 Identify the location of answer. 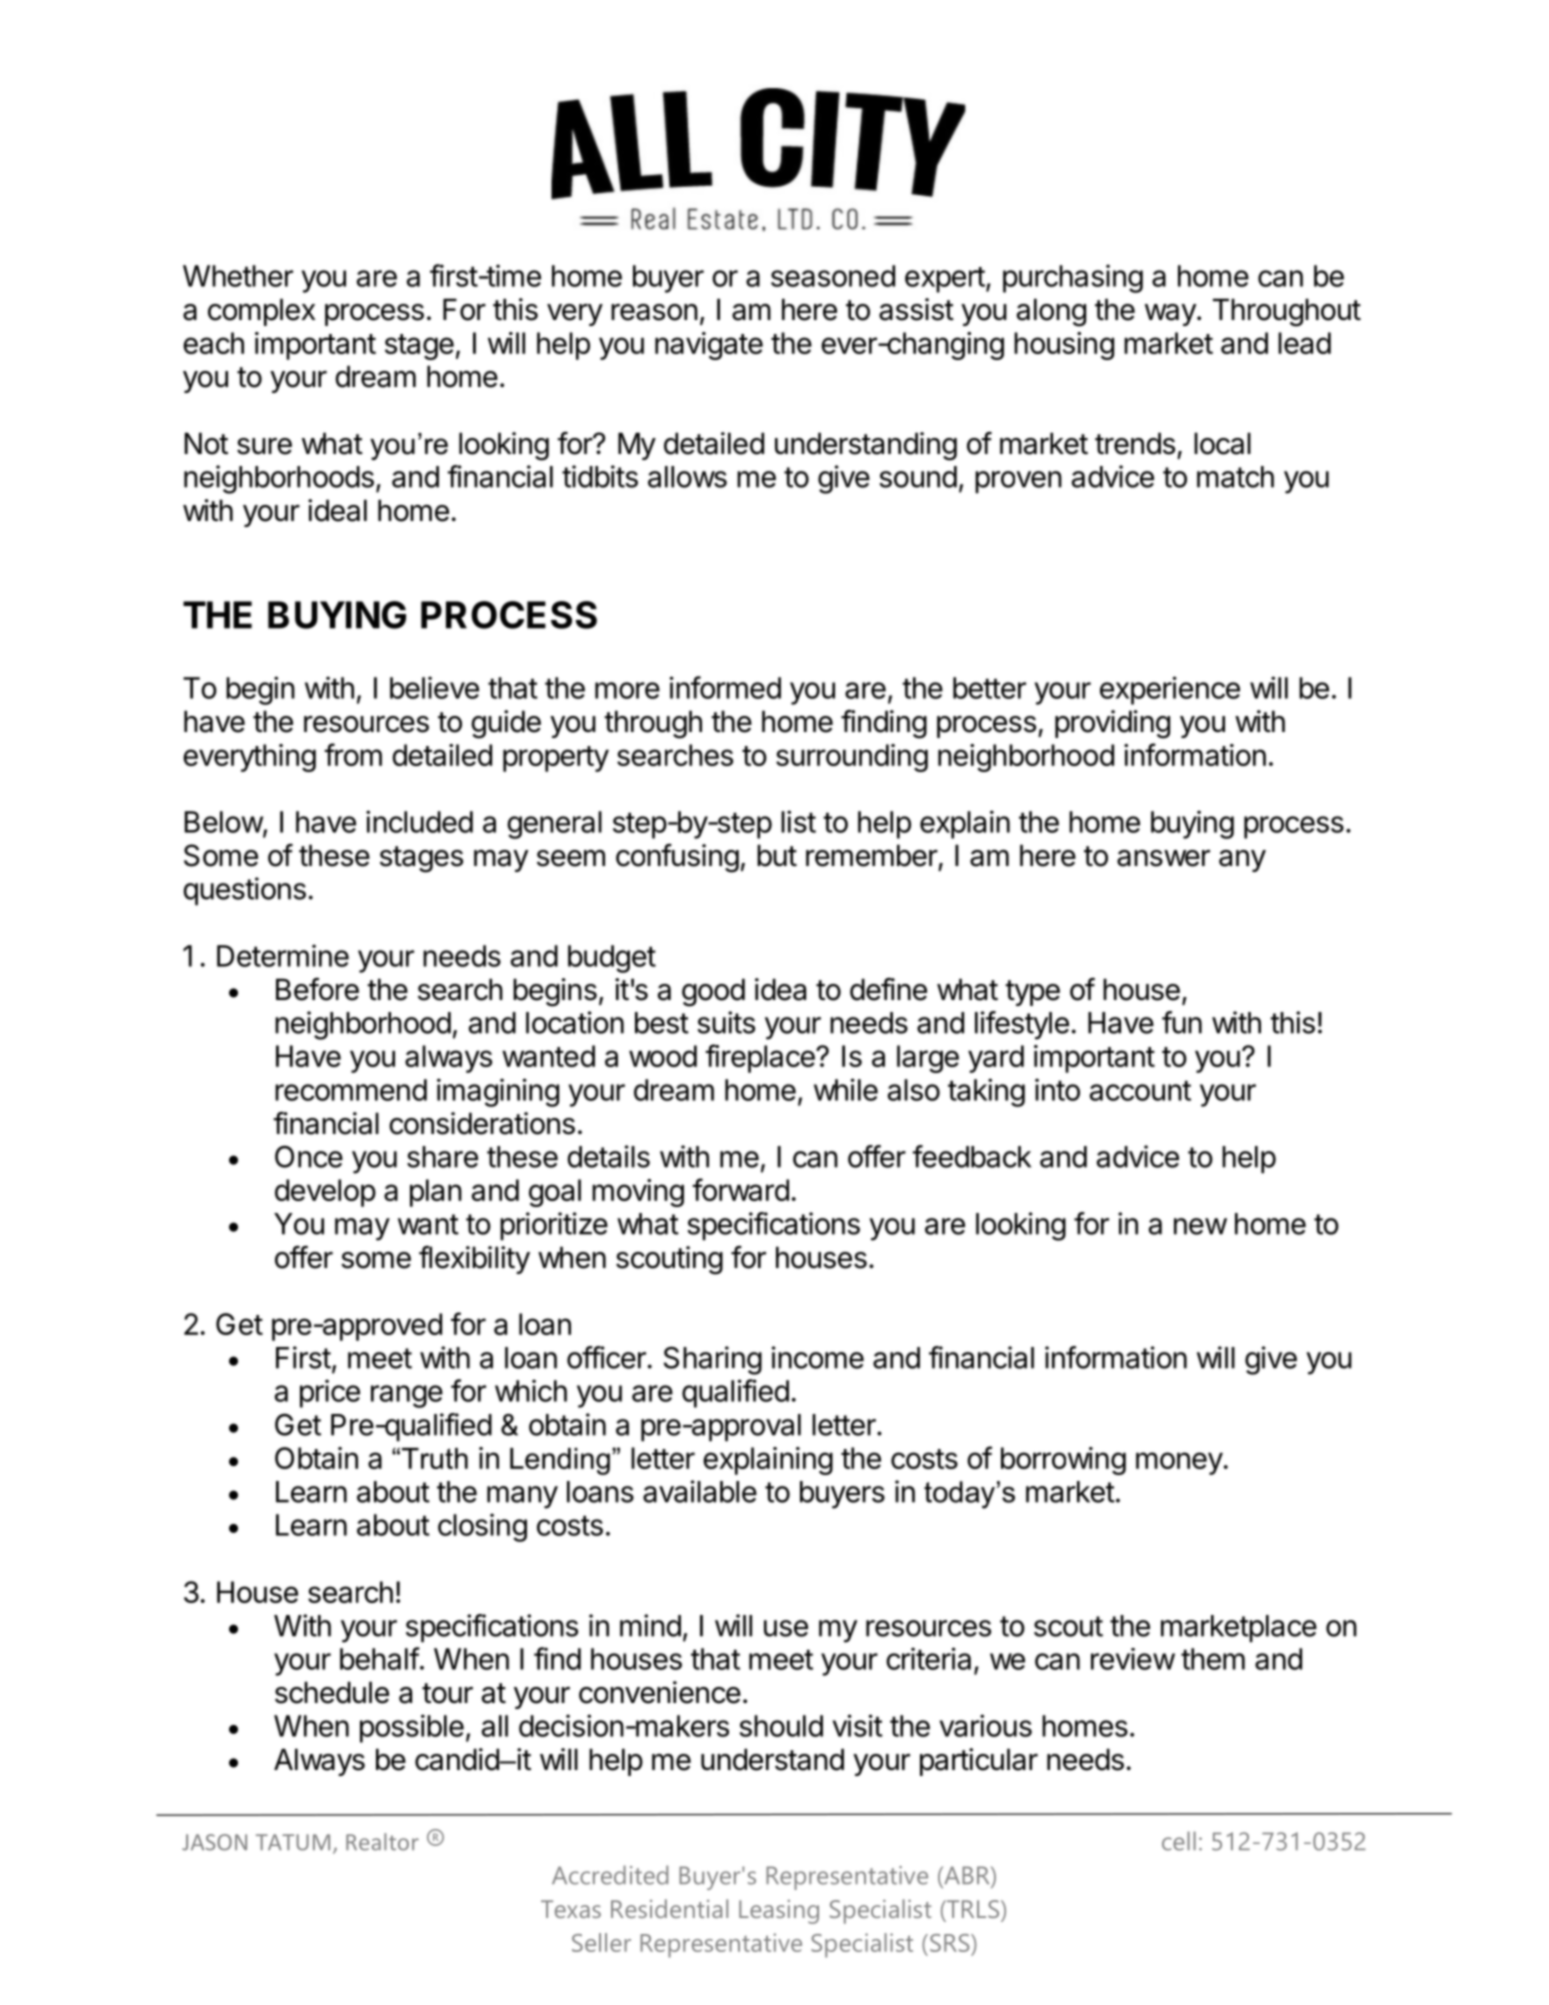
(1163, 858).
